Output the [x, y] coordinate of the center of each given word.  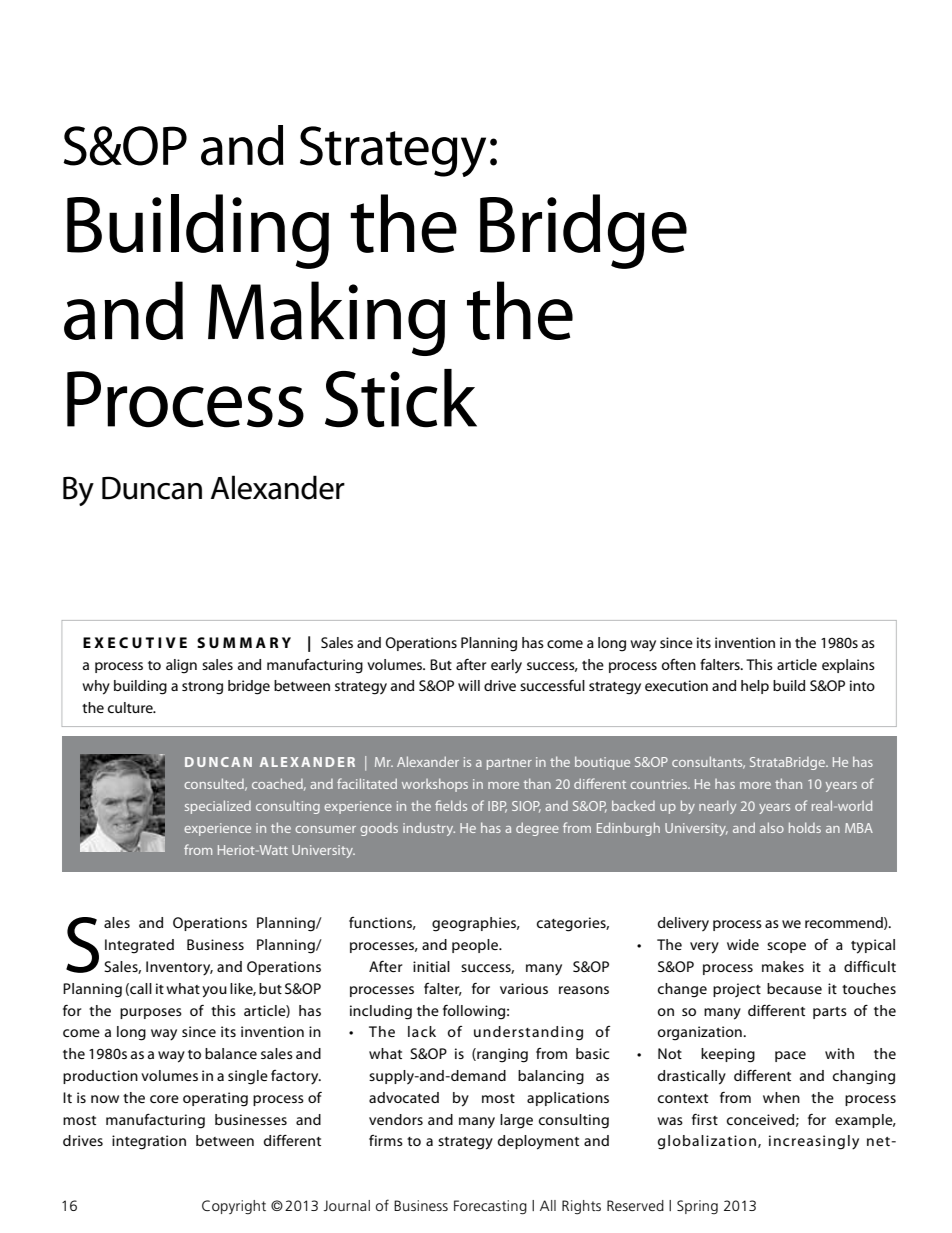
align [181, 666]
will [469, 685]
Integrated [139, 946]
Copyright [234, 1207]
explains [848, 666]
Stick [401, 398]
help [755, 687]
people [476, 946]
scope [786, 947]
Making [326, 318]
